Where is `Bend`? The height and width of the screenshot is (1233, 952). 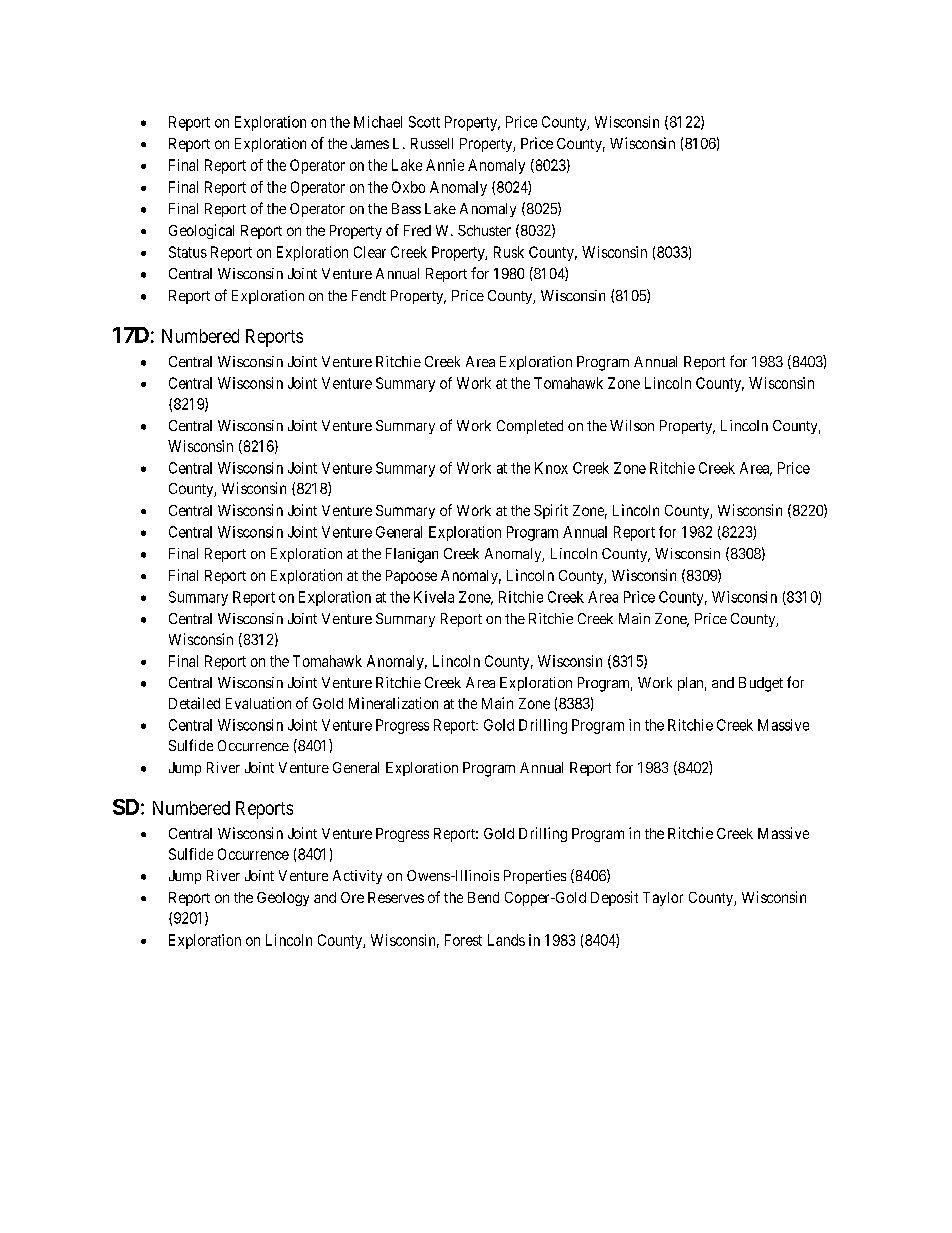
Bend is located at coordinates (483, 897).
